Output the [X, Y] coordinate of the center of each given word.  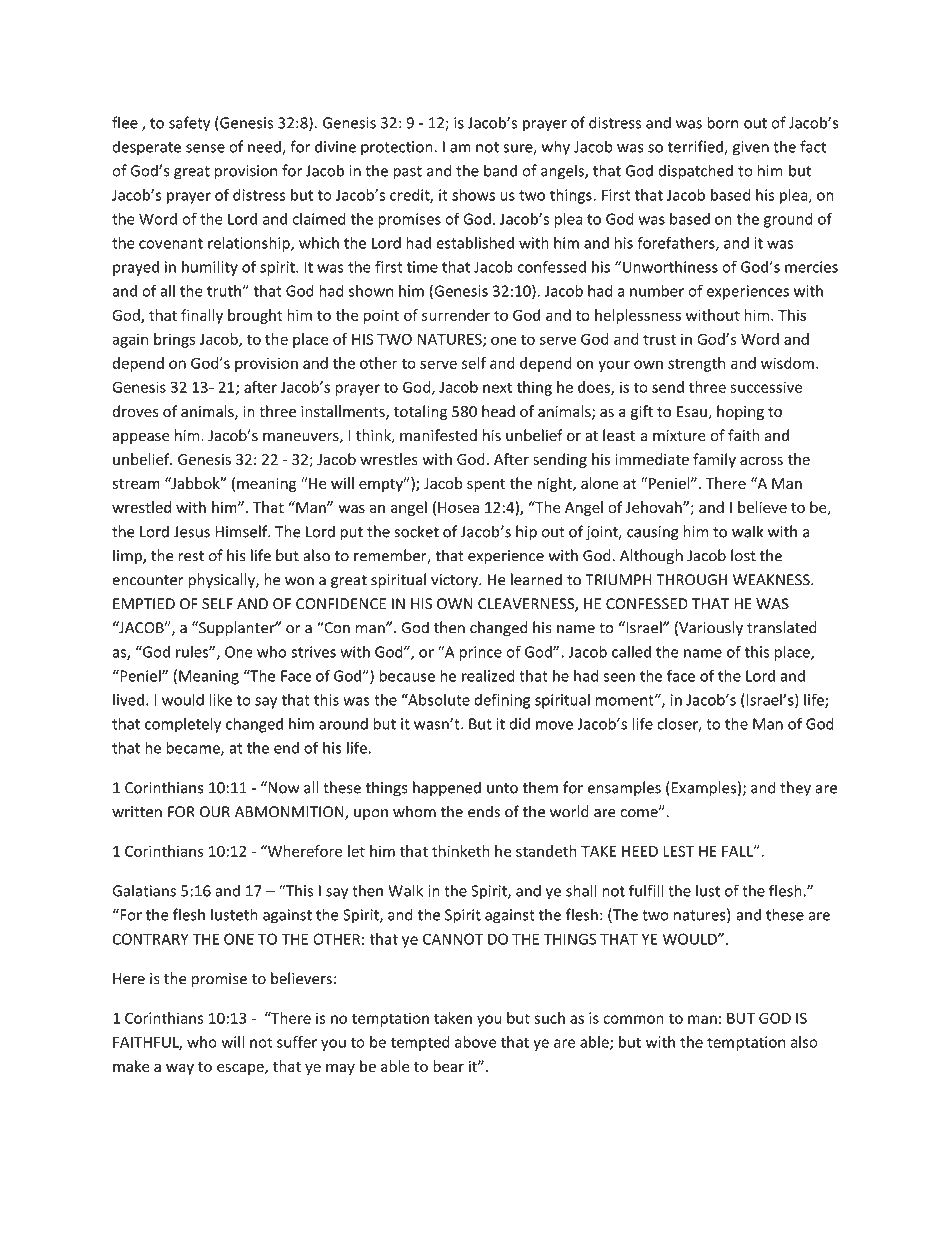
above [475, 1042]
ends [484, 811]
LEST [678, 851]
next [497, 387]
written [137, 812]
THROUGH [691, 580]
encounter [148, 580]
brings [174, 340]
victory [455, 581]
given [750, 148]
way [180, 1069]
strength [696, 364]
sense [205, 148]
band [500, 170]
